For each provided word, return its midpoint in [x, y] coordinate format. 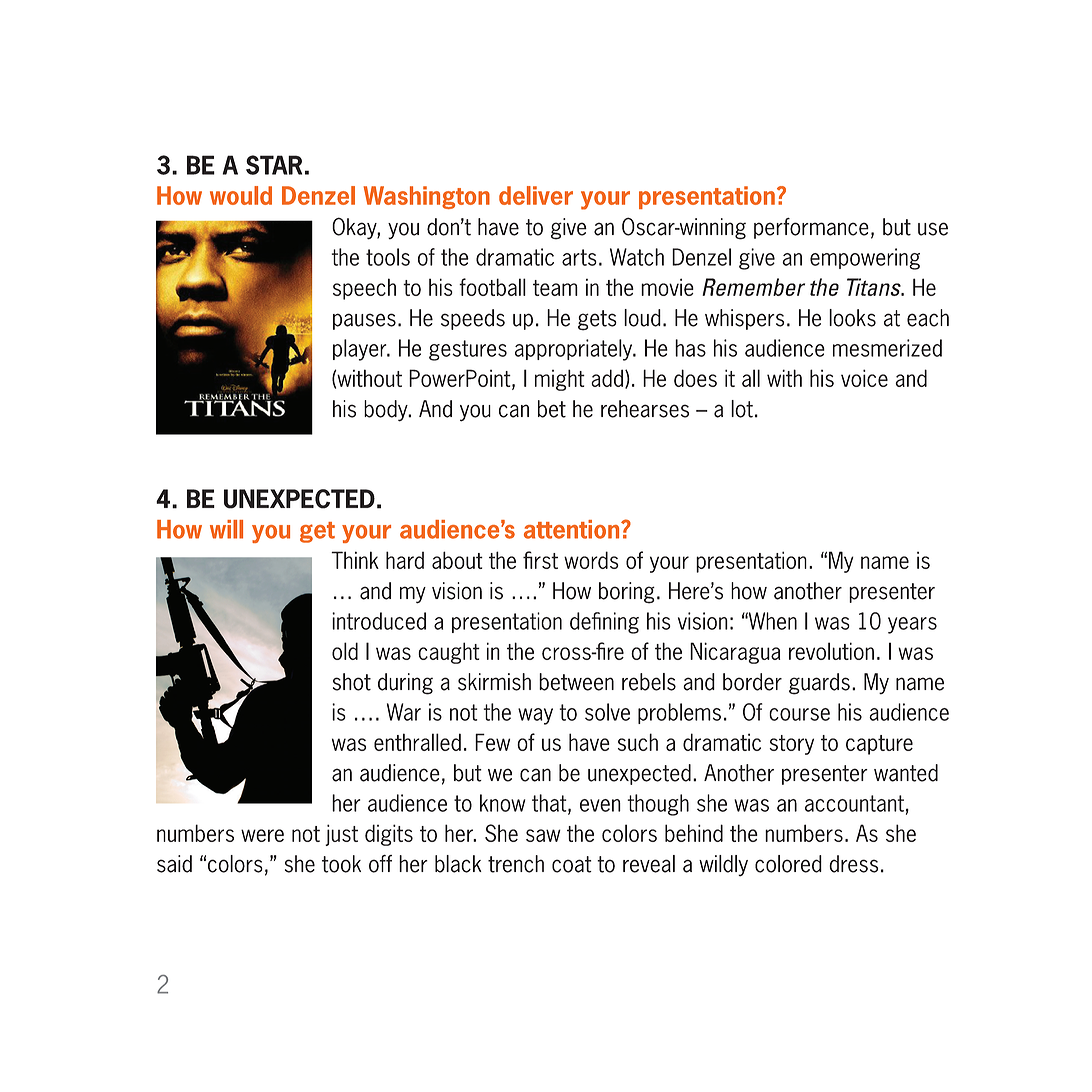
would [241, 195]
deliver [536, 195]
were [262, 835]
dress [853, 864]
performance [811, 228]
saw [543, 835]
